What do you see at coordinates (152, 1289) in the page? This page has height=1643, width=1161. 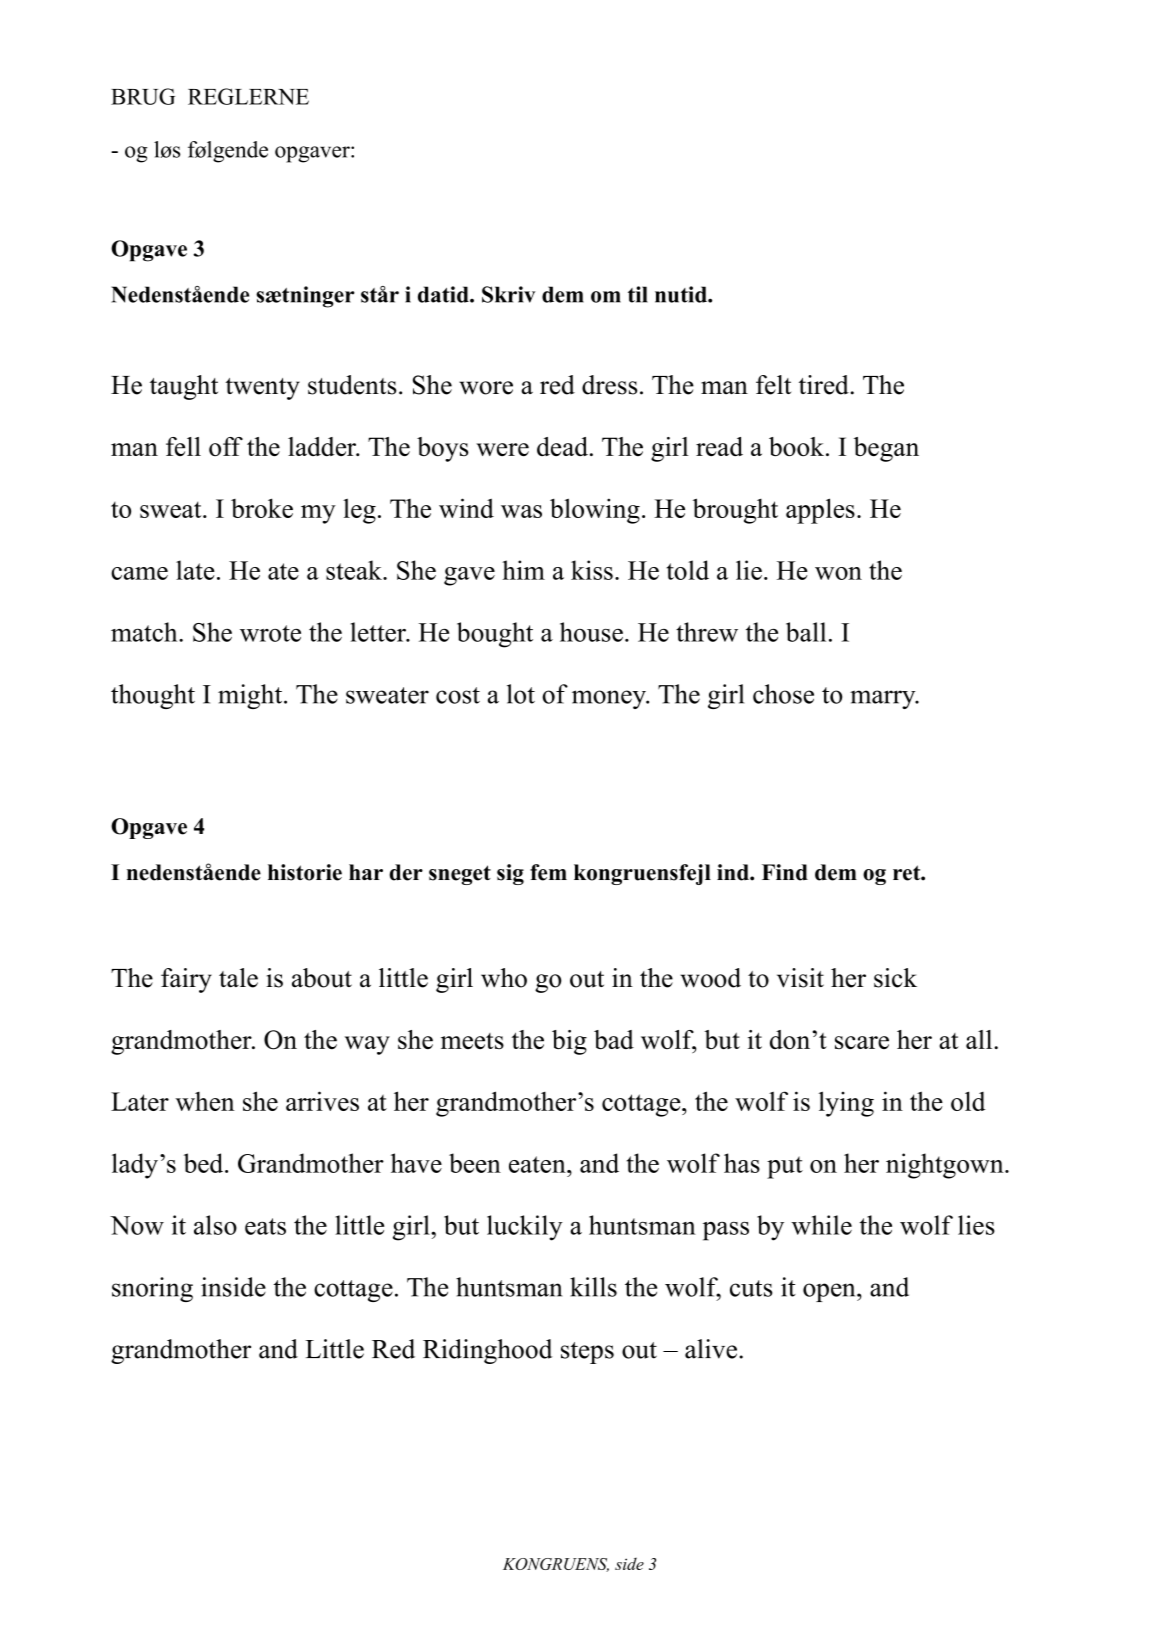 I see `snoring` at bounding box center [152, 1289].
